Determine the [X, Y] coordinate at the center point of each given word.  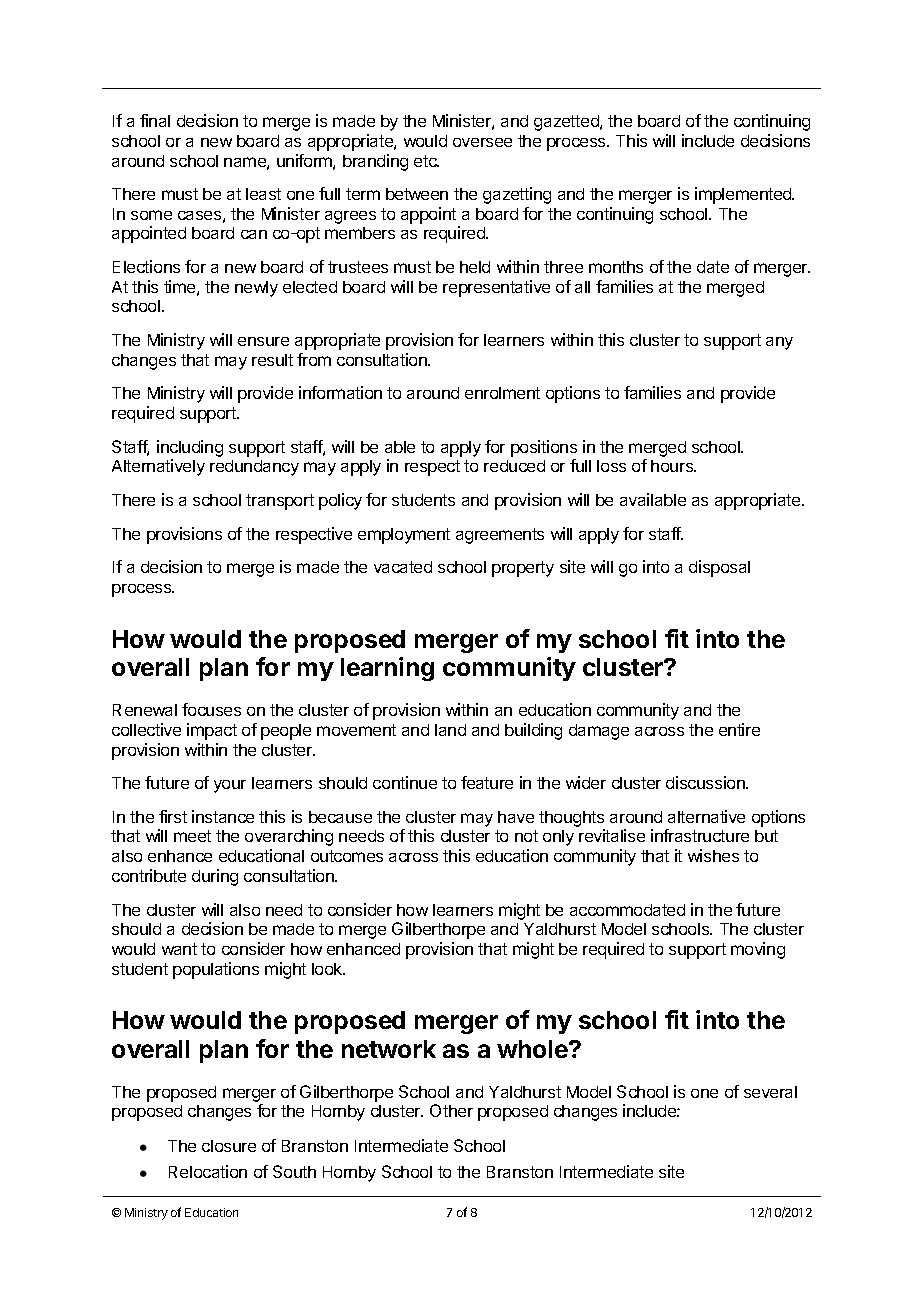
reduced [514, 466]
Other [451, 1110]
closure [229, 1146]
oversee [482, 142]
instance [223, 816]
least [263, 194]
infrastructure [700, 835]
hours [673, 466]
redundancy [254, 468]
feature [487, 782]
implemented [744, 195]
